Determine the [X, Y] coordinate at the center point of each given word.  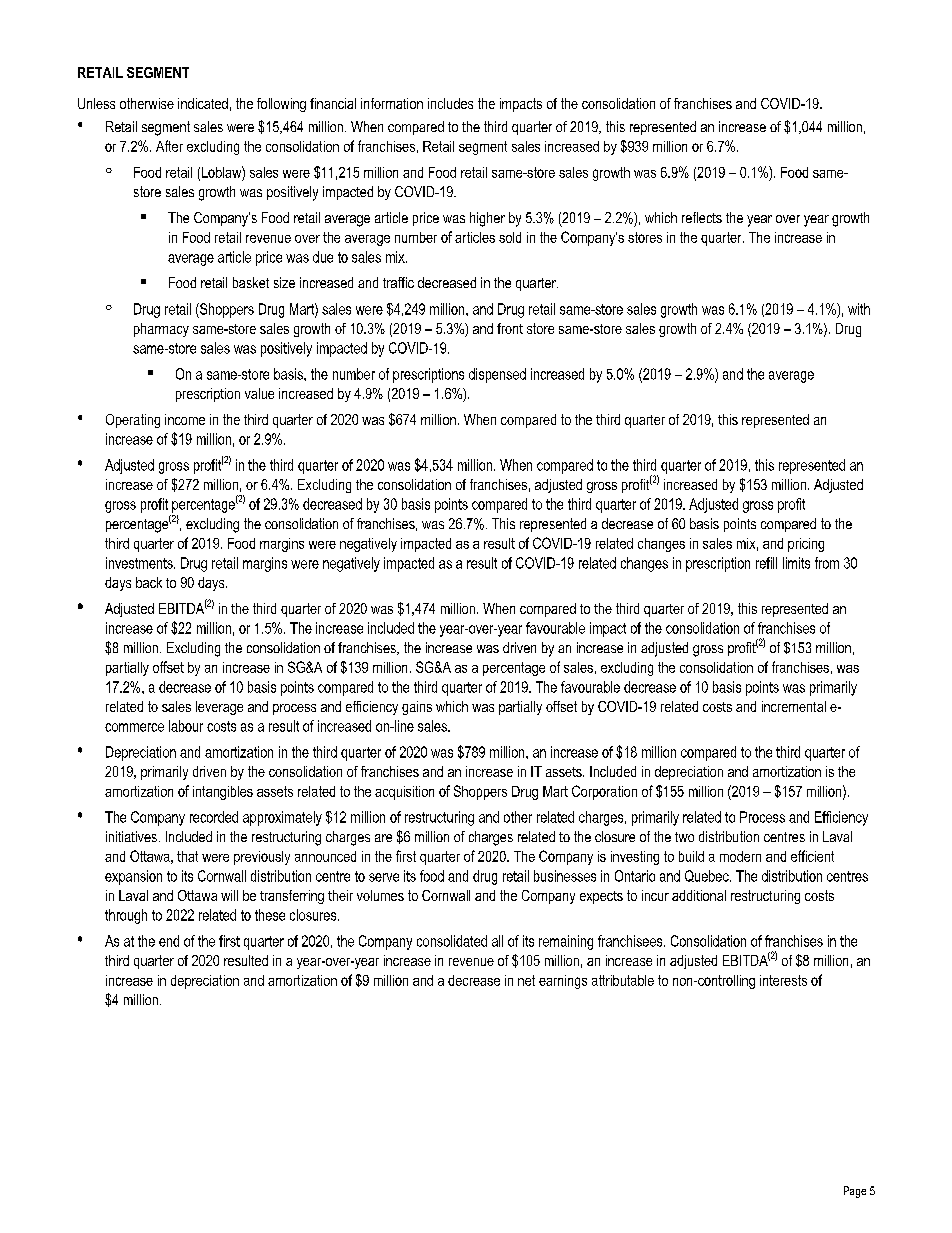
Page [855, 1192]
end [169, 941]
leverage [219, 708]
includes [450, 103]
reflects [702, 217]
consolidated [452, 941]
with [859, 309]
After [169, 146]
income [185, 419]
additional [699, 895]
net [526, 980]
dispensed [497, 375]
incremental [794, 706]
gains [417, 708]
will [229, 895]
